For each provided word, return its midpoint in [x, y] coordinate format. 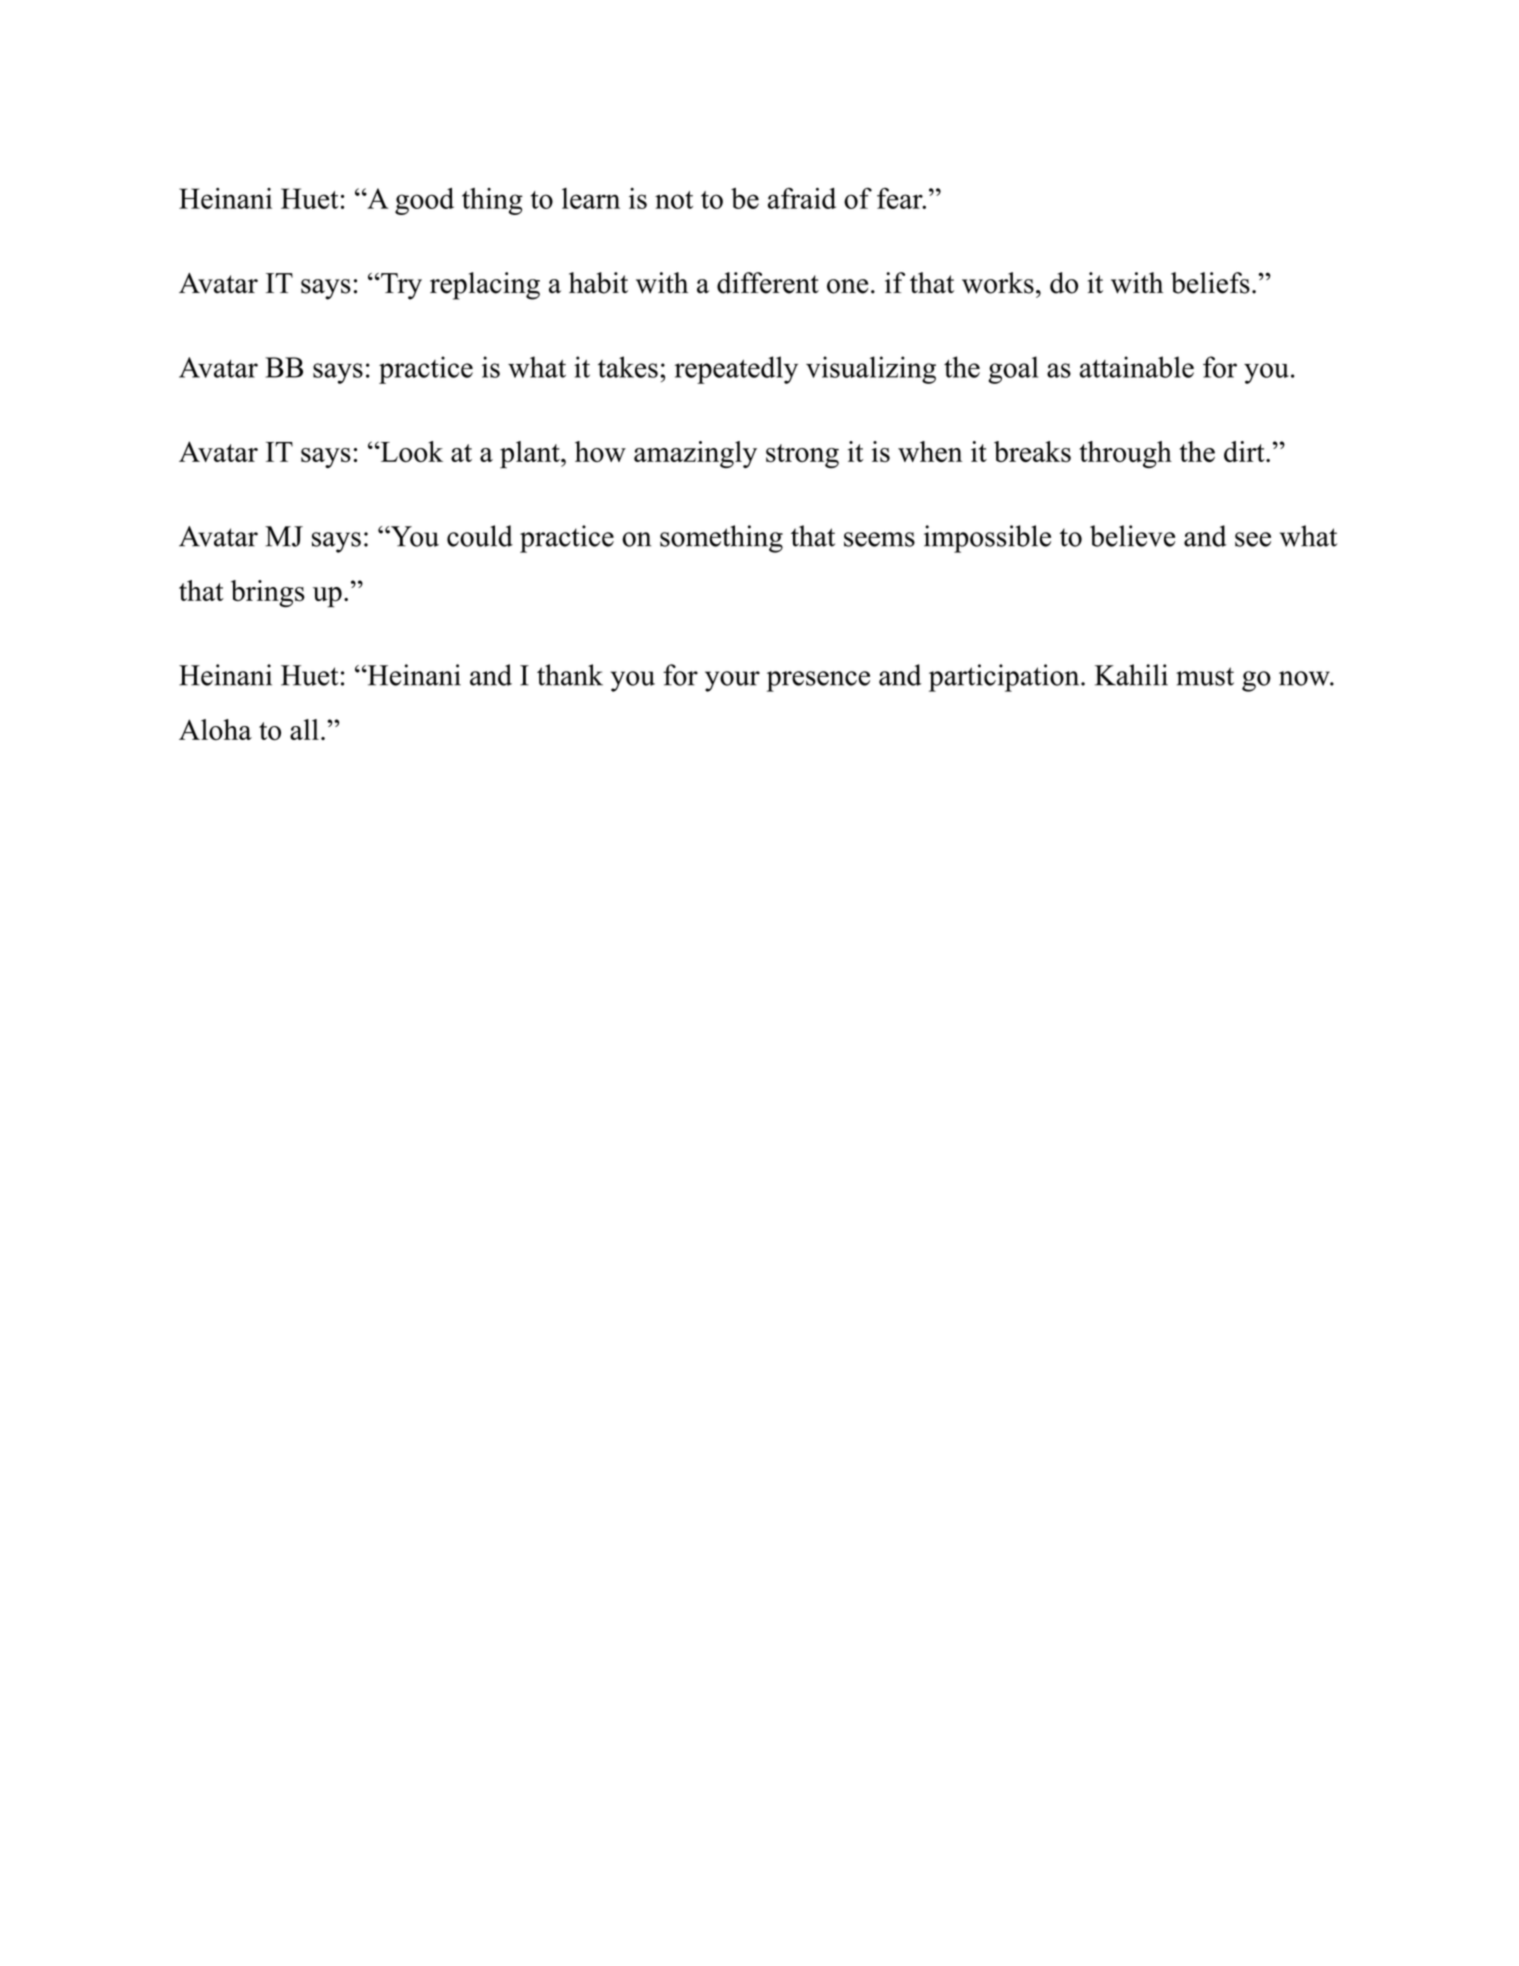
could [480, 536]
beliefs [1210, 283]
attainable [1137, 367]
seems [879, 539]
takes [628, 367]
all [304, 729]
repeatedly [736, 370]
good [424, 201]
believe [1132, 536]
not [674, 200]
